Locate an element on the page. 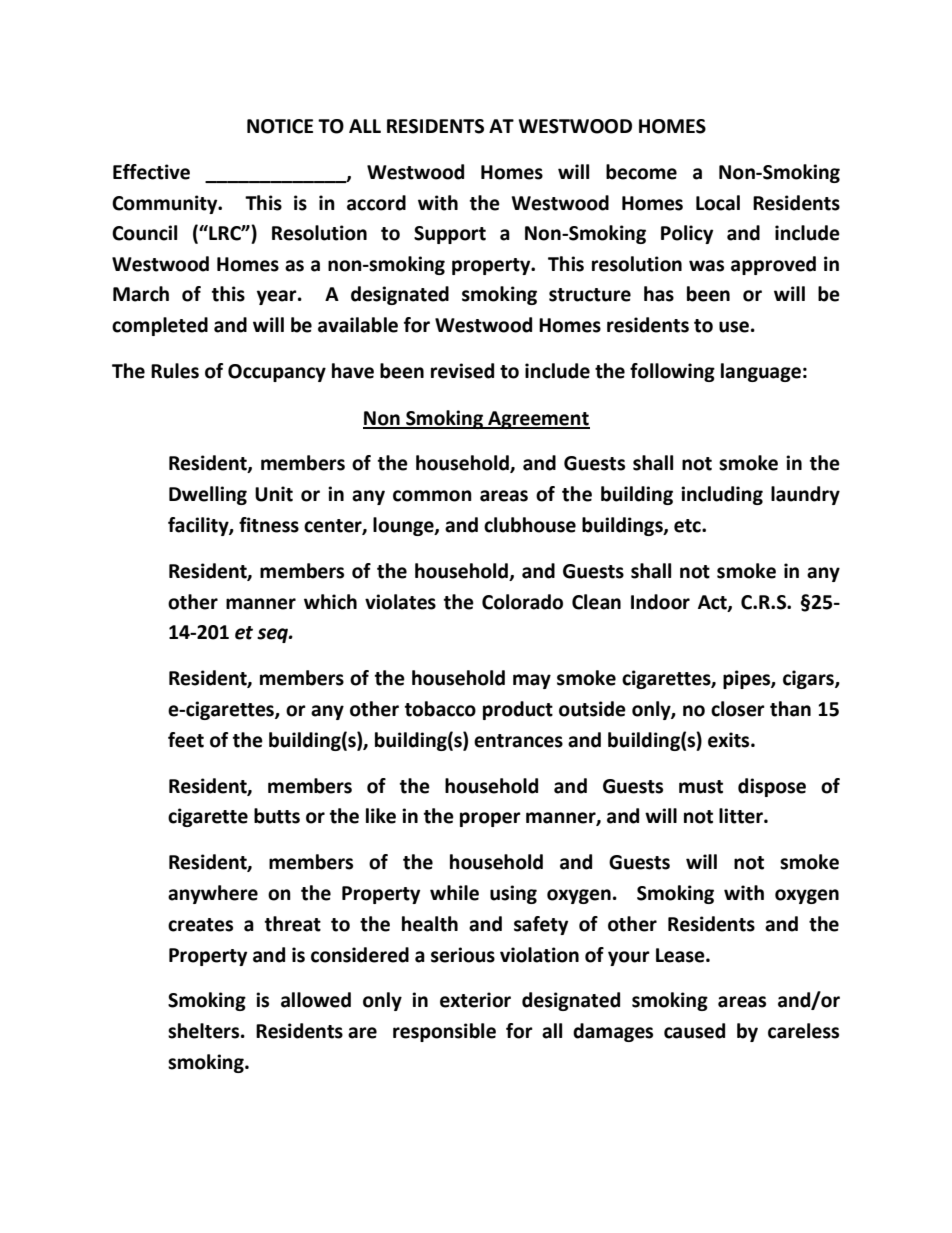  Local is located at coordinates (718, 203).
